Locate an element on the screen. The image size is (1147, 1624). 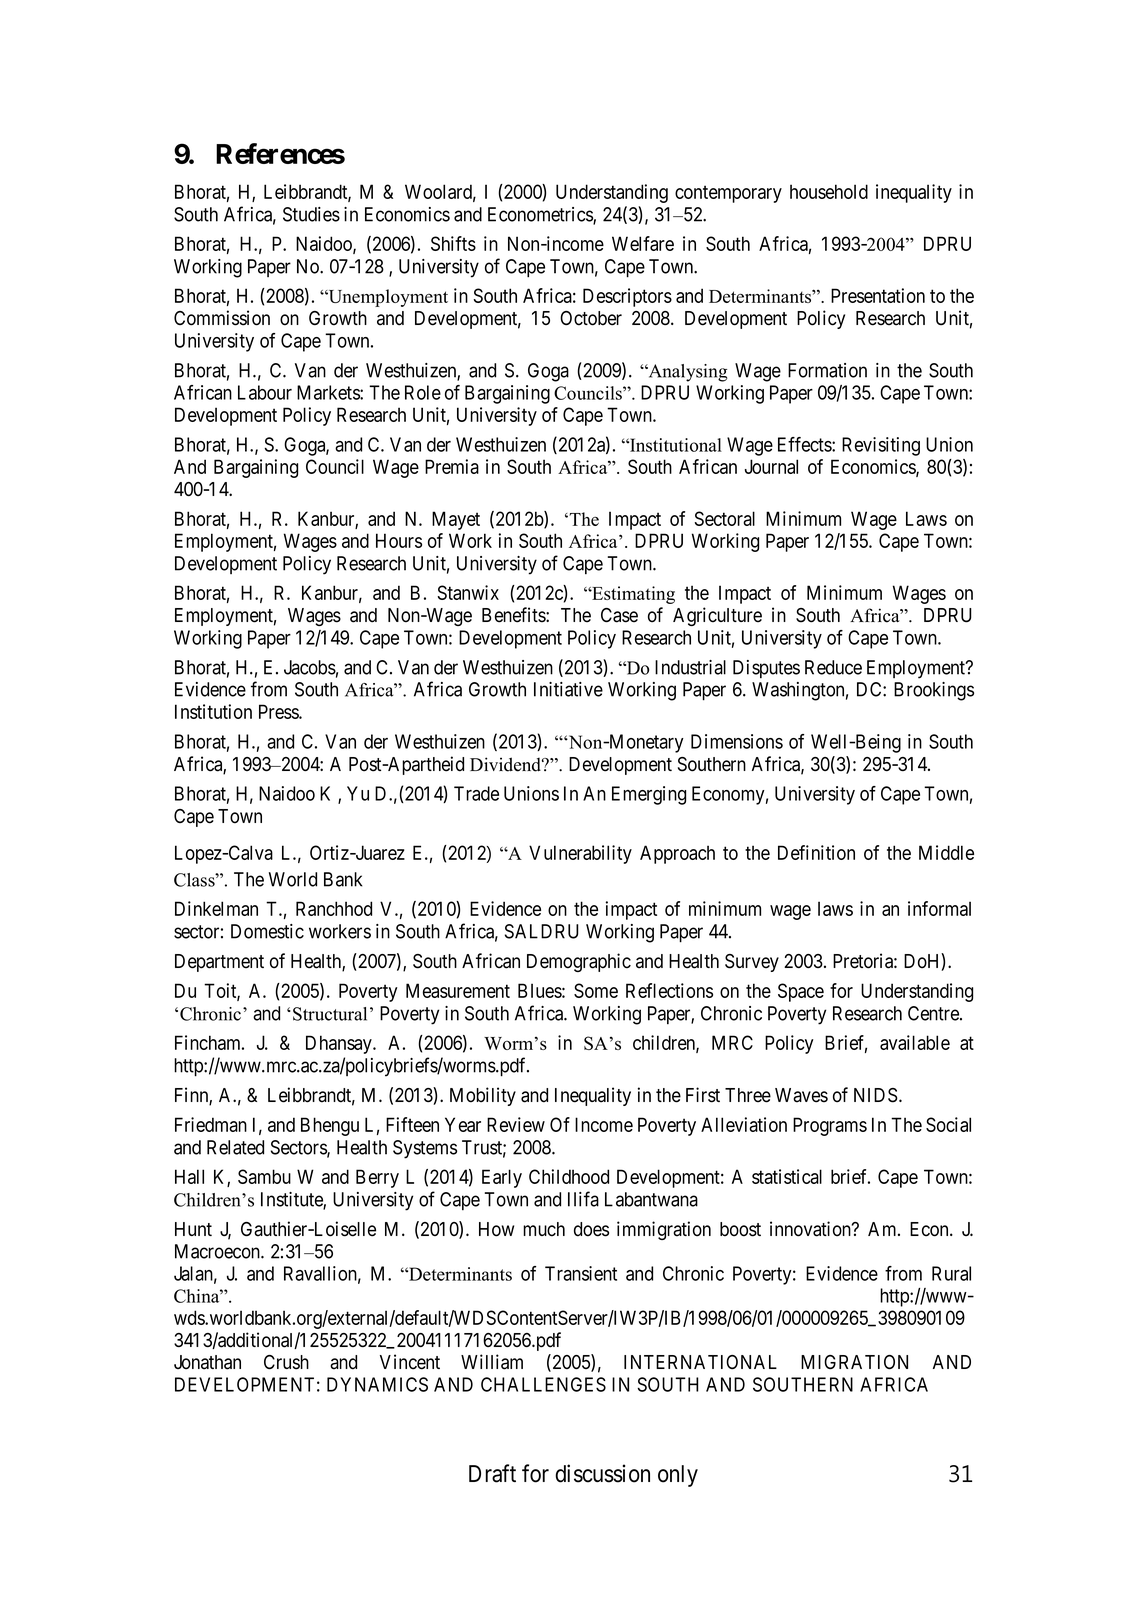
Programs is located at coordinates (830, 1126).
